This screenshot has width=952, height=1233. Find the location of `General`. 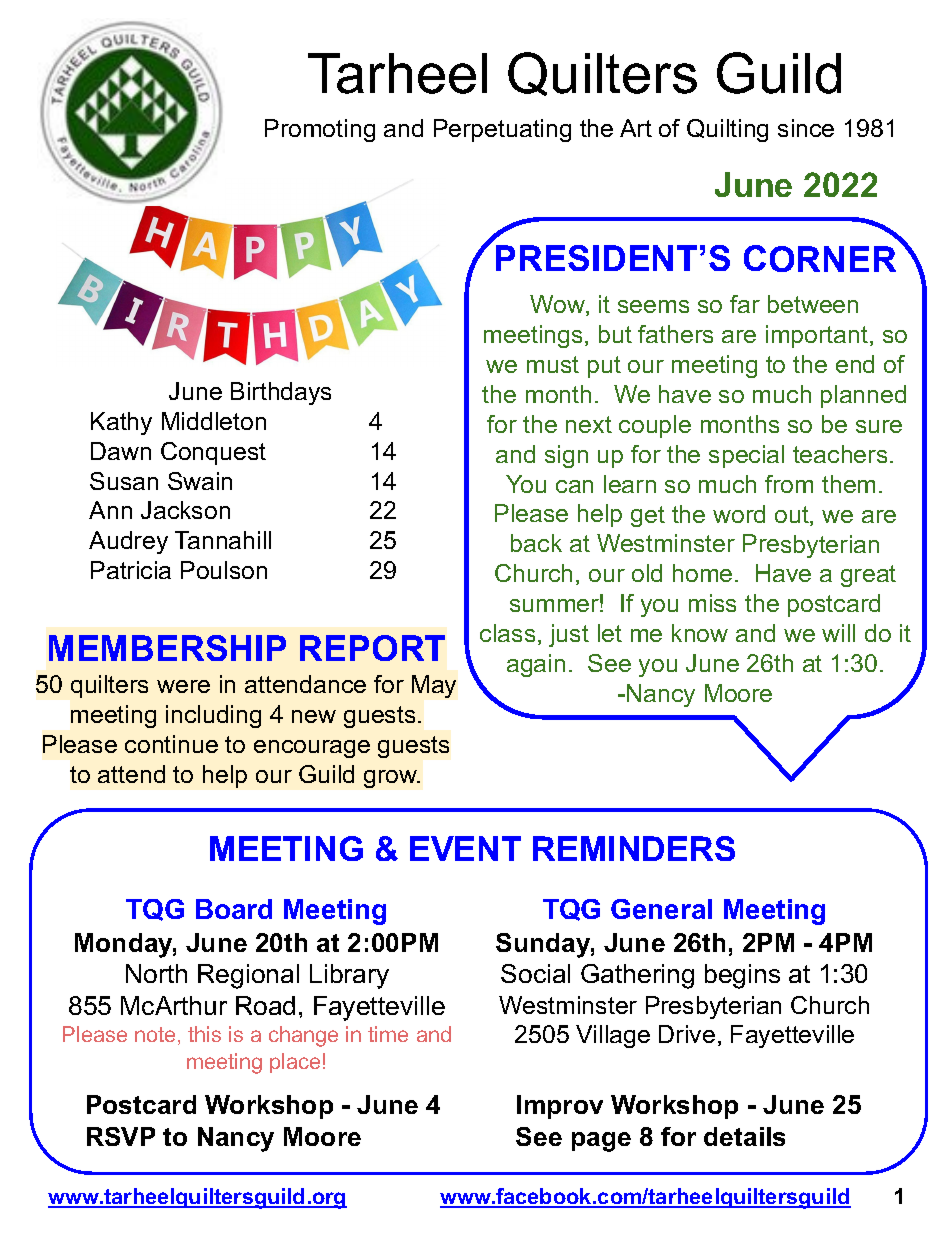

General is located at coordinates (661, 909).
